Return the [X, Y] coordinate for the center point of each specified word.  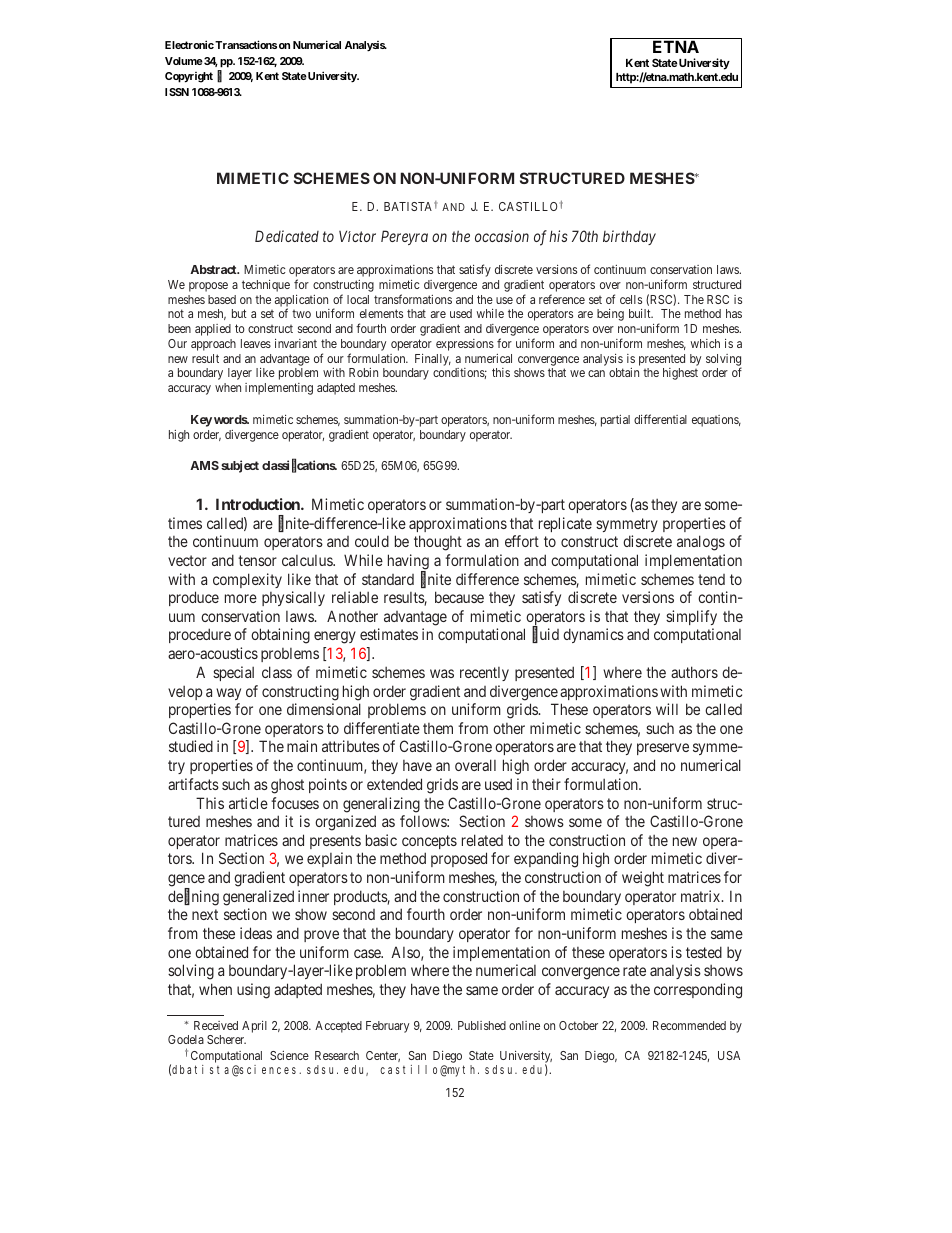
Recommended [689, 1025]
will [667, 709]
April [254, 1027]
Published [482, 1025]
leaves [256, 343]
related [482, 840]
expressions [465, 345]
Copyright [189, 77]
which [705, 343]
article [248, 803]
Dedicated [287, 236]
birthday [629, 237]
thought [438, 543]
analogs [701, 543]
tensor [257, 560]
